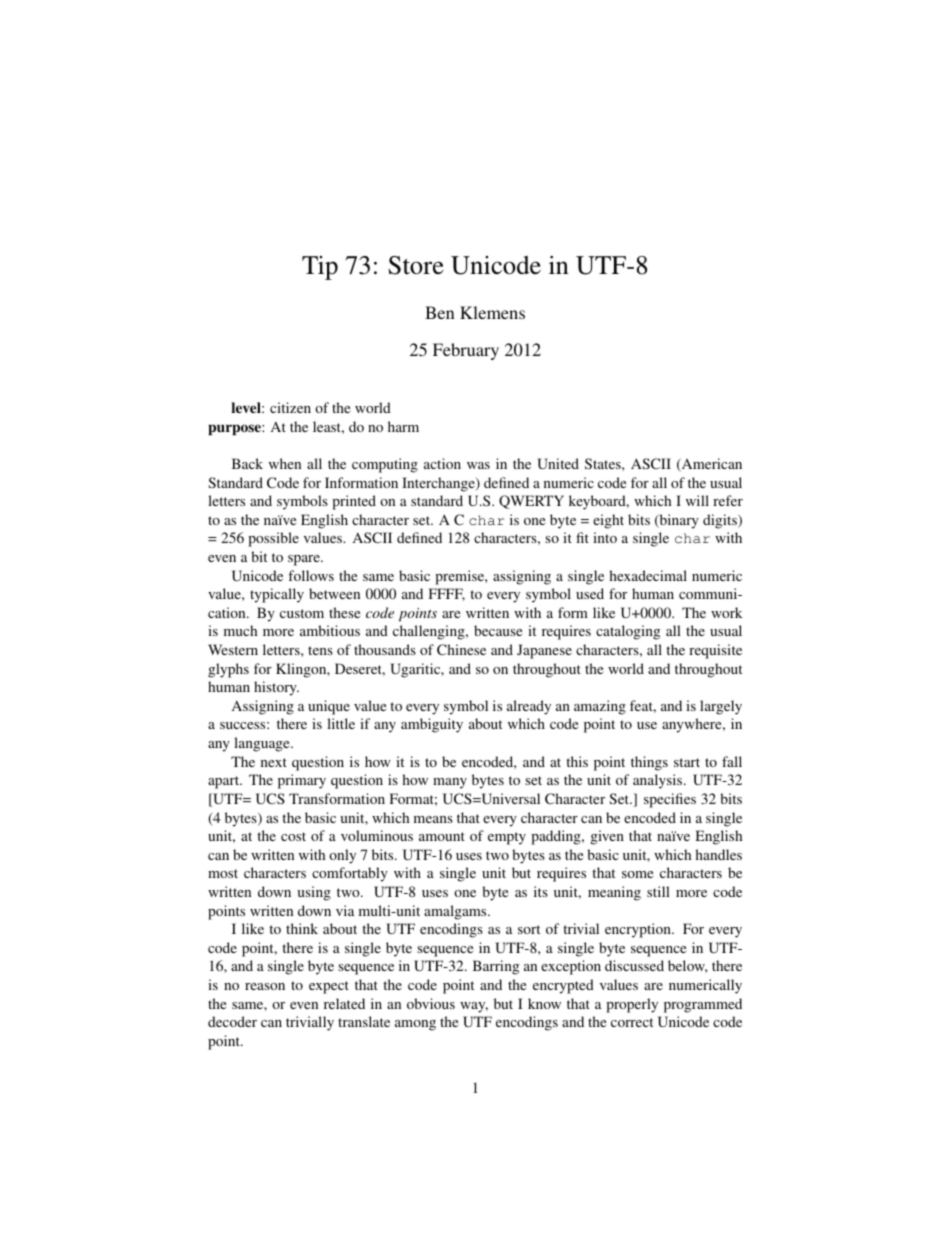 This screenshot has width=952, height=1233. Describe the element at coordinates (320, 268) in the screenshot. I see `Tip` at that location.
